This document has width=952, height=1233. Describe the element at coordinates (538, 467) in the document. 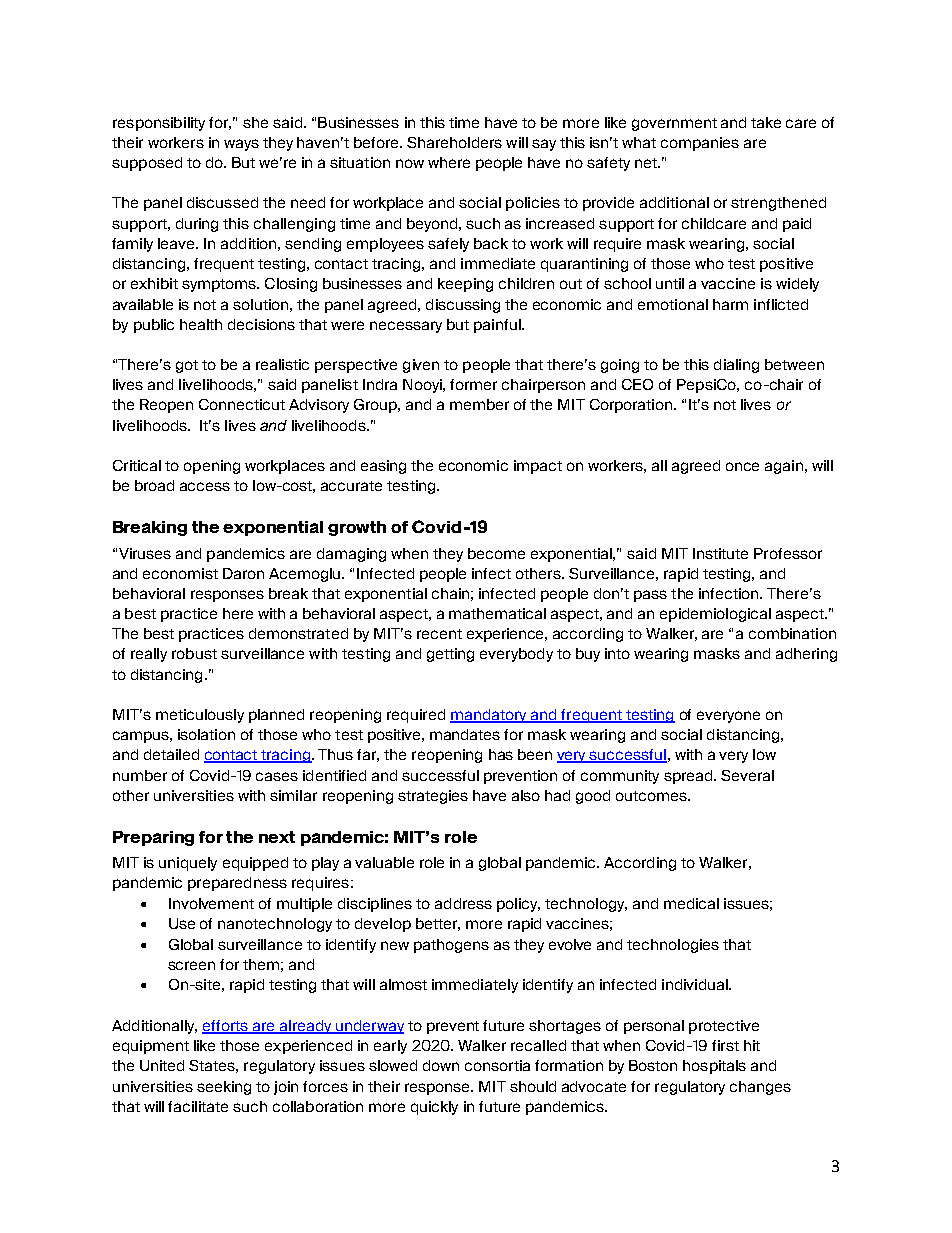

I see `impact` at that location.
